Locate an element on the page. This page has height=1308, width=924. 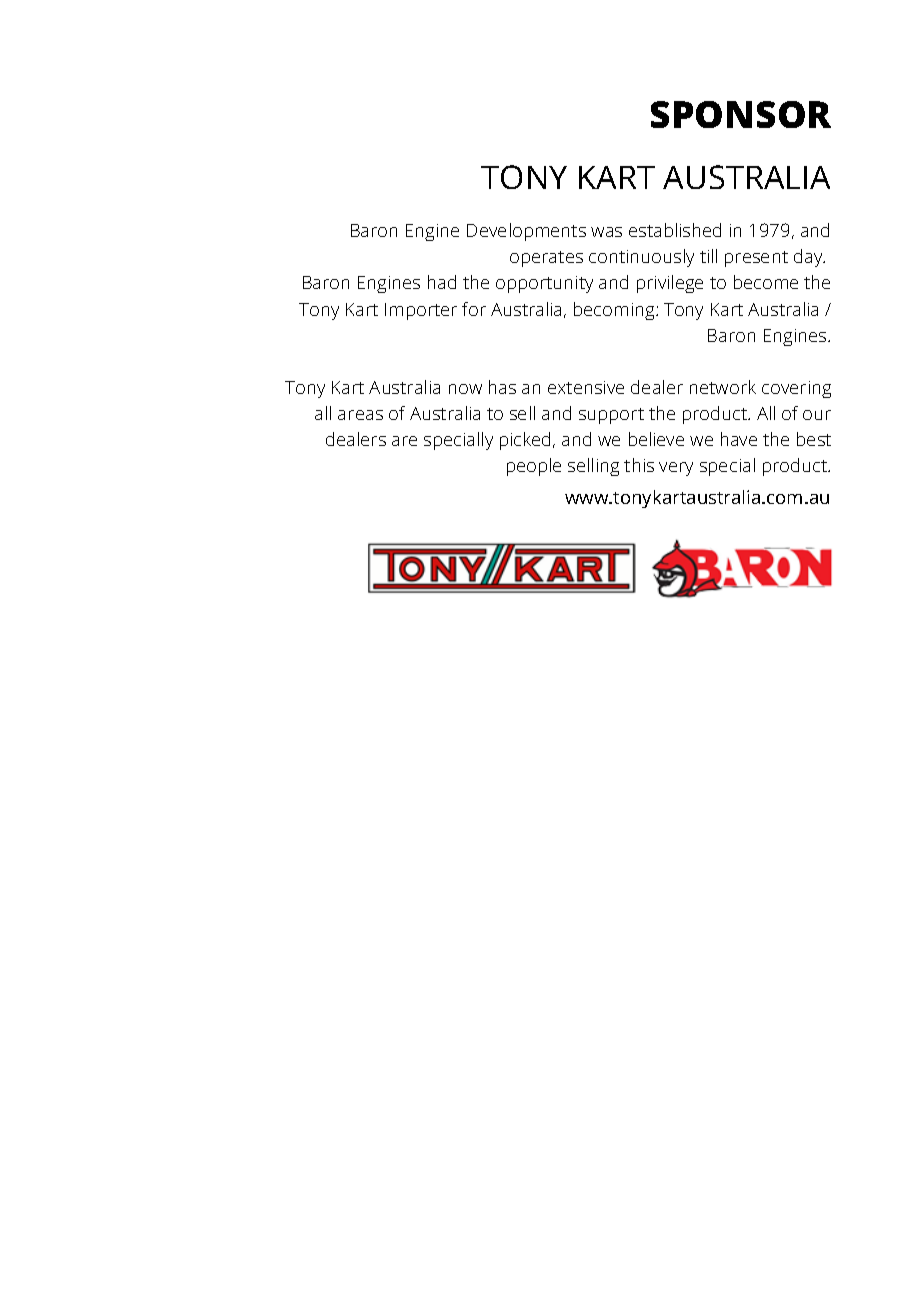
was is located at coordinates (606, 232).
